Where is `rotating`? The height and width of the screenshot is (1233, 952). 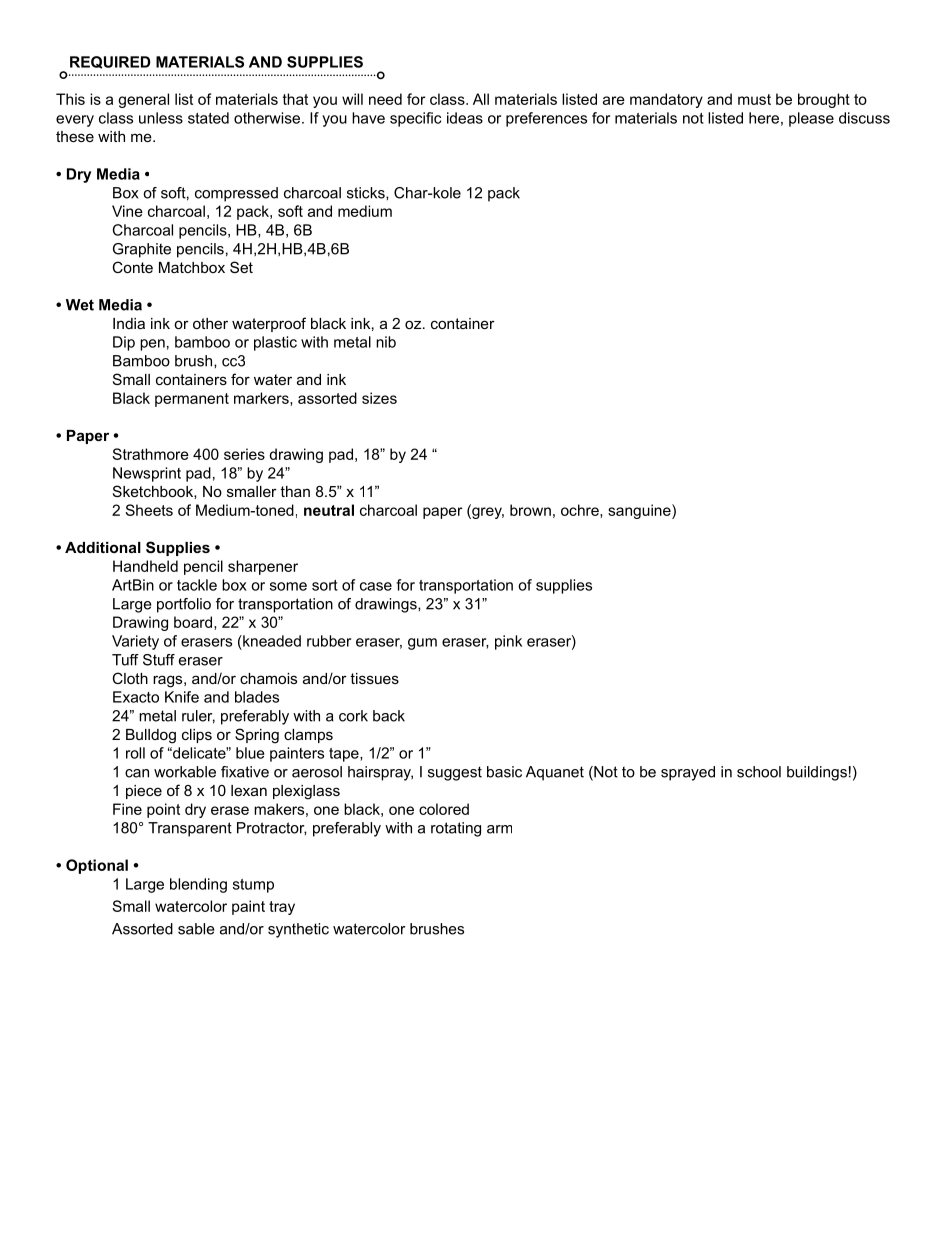 rotating is located at coordinates (456, 829).
